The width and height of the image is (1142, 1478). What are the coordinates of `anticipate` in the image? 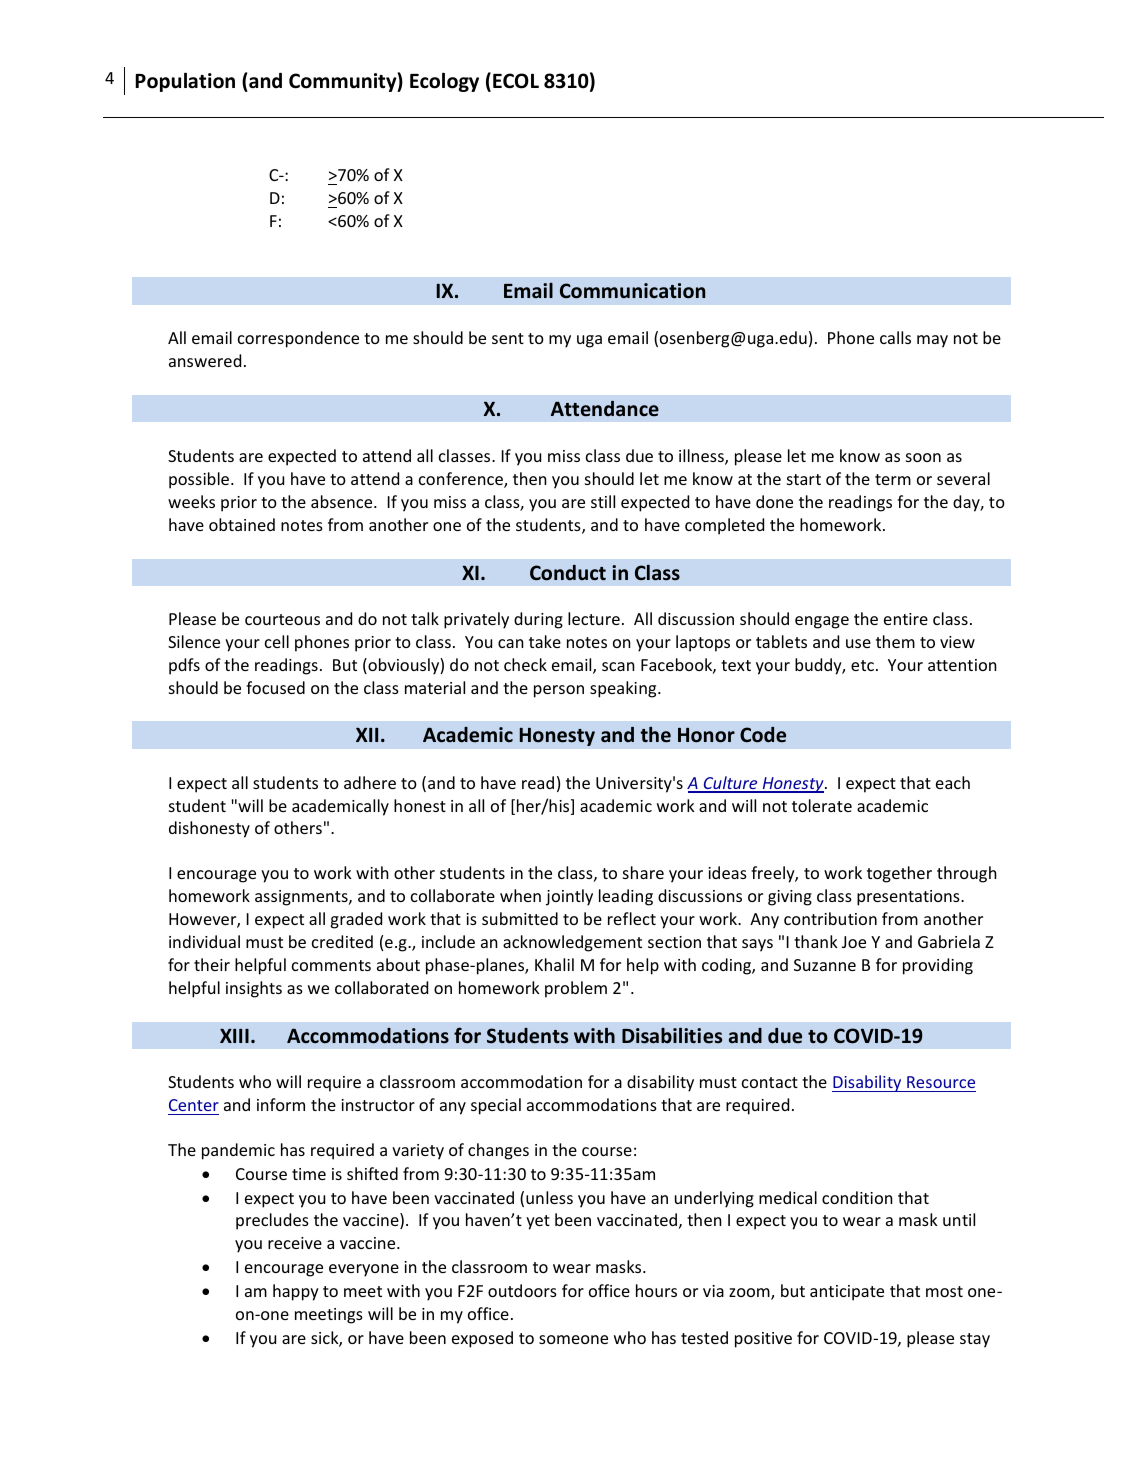 It's located at (847, 1293).
